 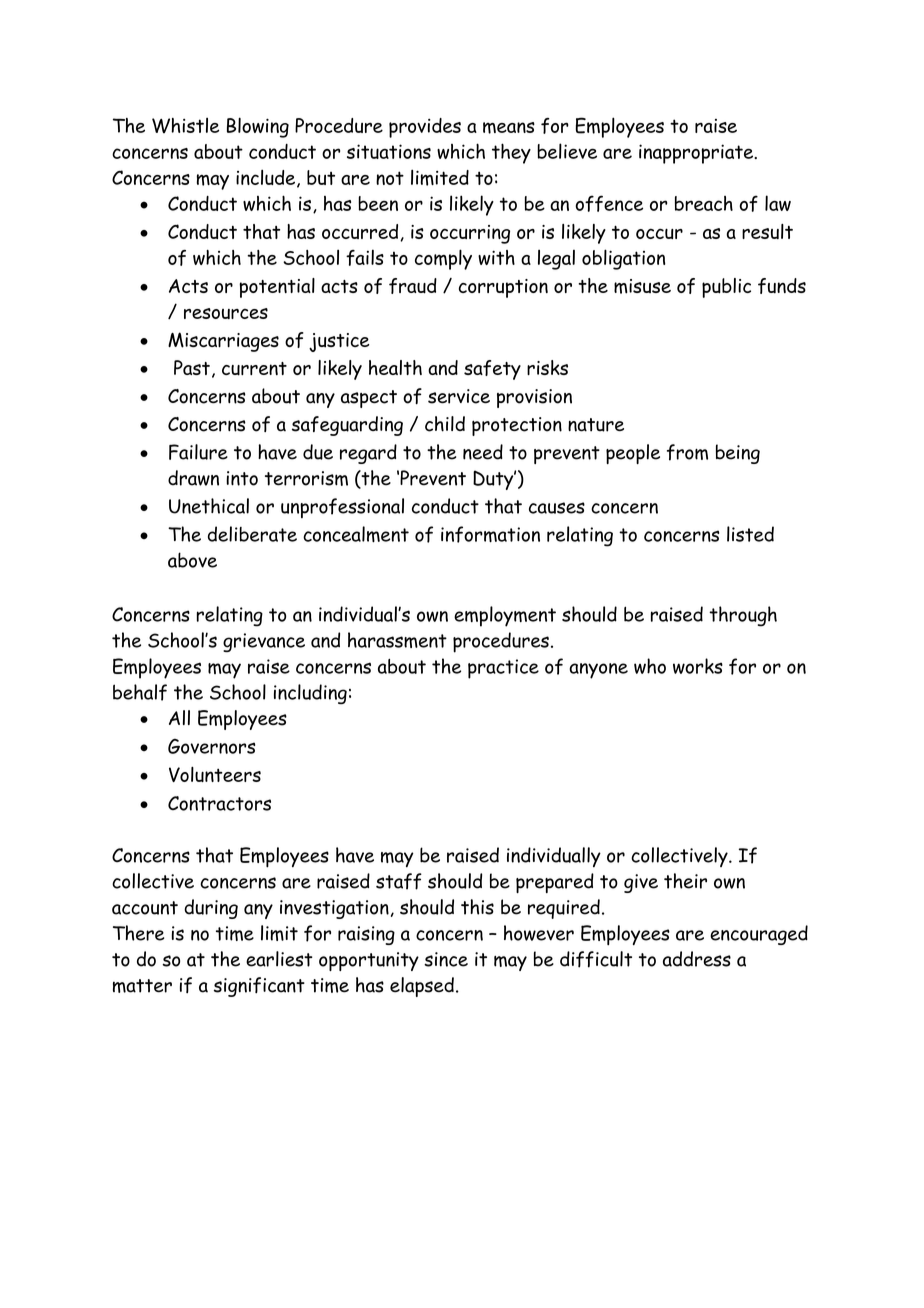 What do you see at coordinates (503, 669) in the screenshot?
I see `practice` at bounding box center [503, 669].
